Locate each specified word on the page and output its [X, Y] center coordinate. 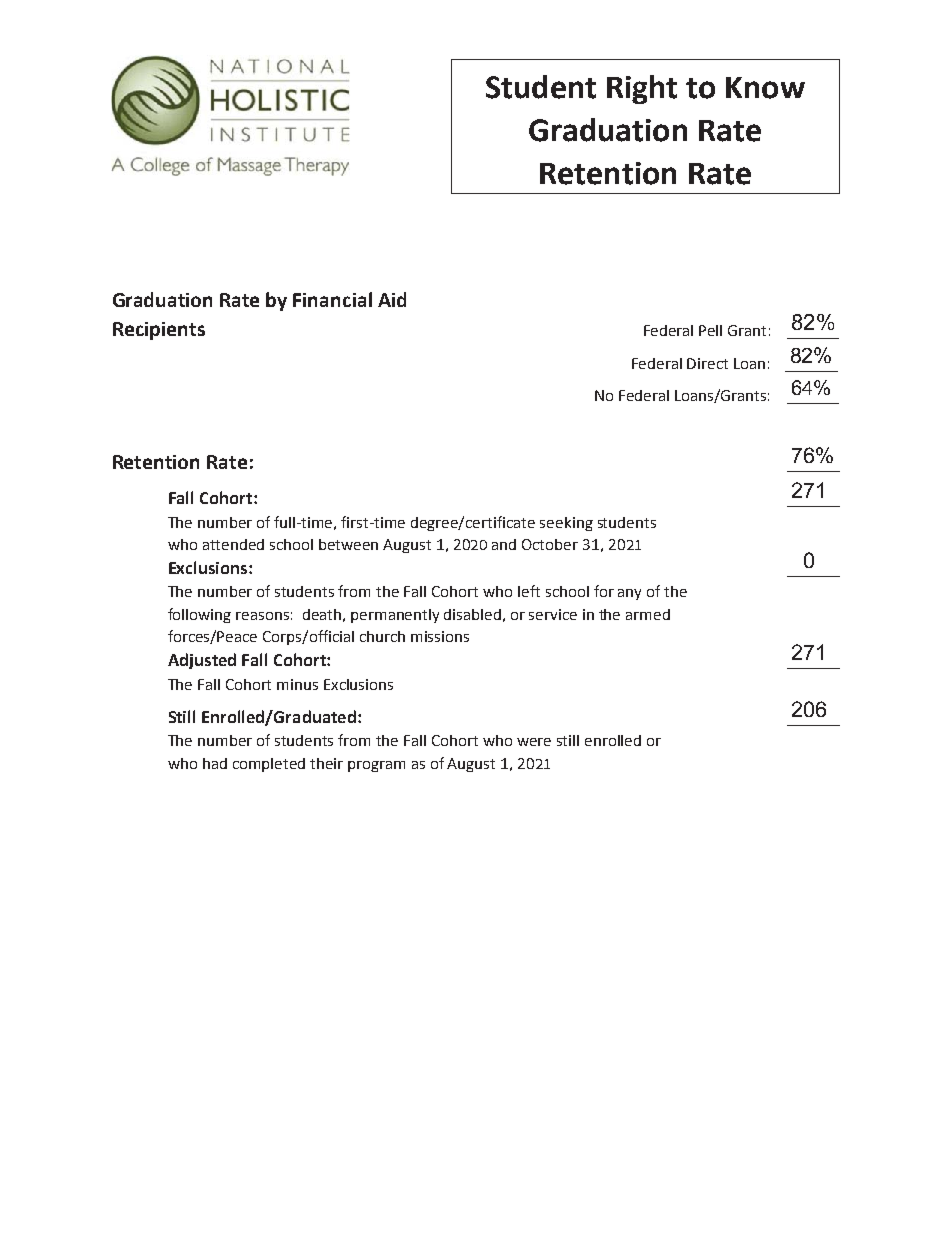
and [504, 544]
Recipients [159, 331]
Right [642, 89]
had [215, 763]
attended [233, 544]
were [534, 742]
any [629, 594]
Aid [392, 299]
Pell [710, 330]
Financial [332, 299]
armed [648, 614]
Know [765, 88]
